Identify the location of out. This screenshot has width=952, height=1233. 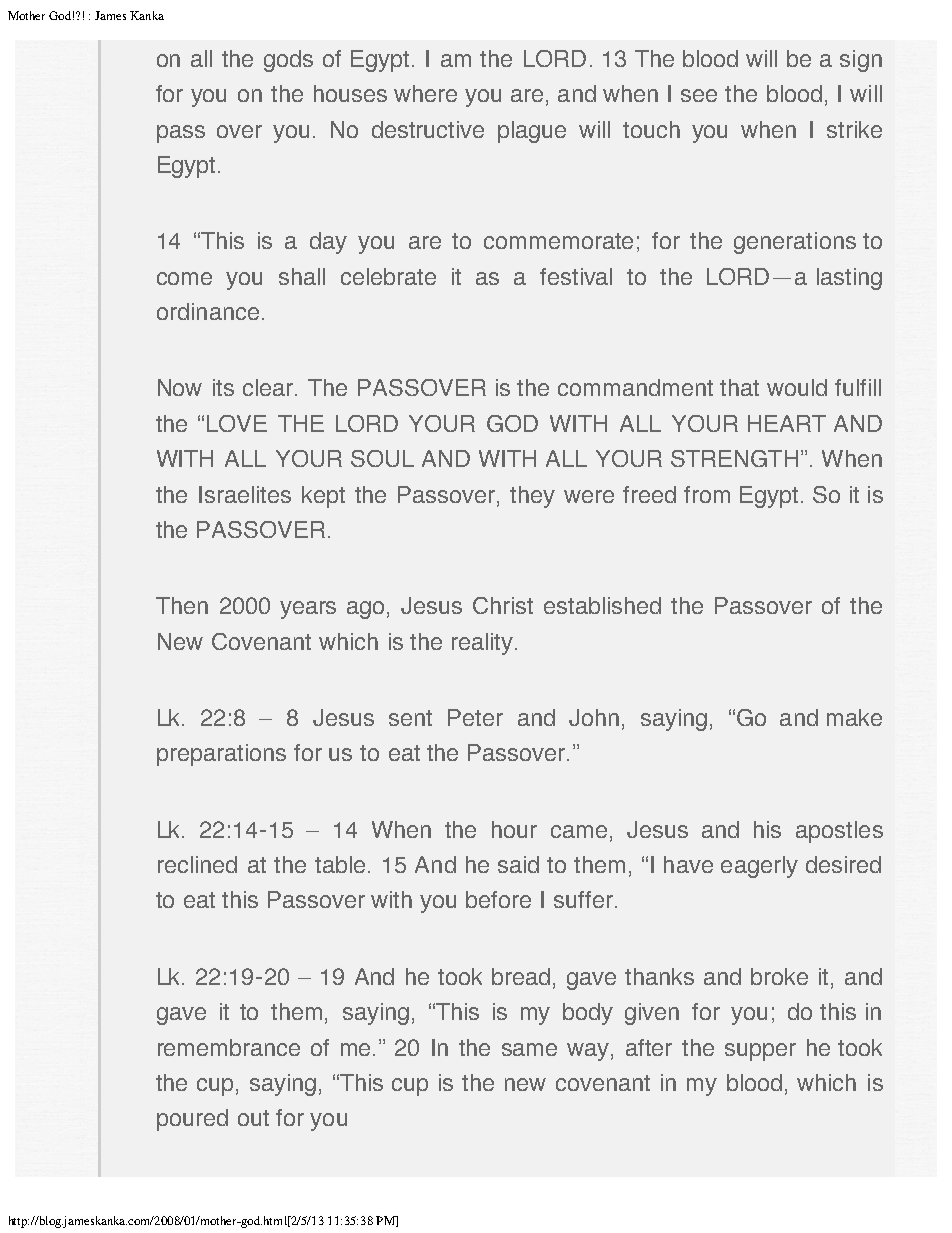
(253, 1118).
